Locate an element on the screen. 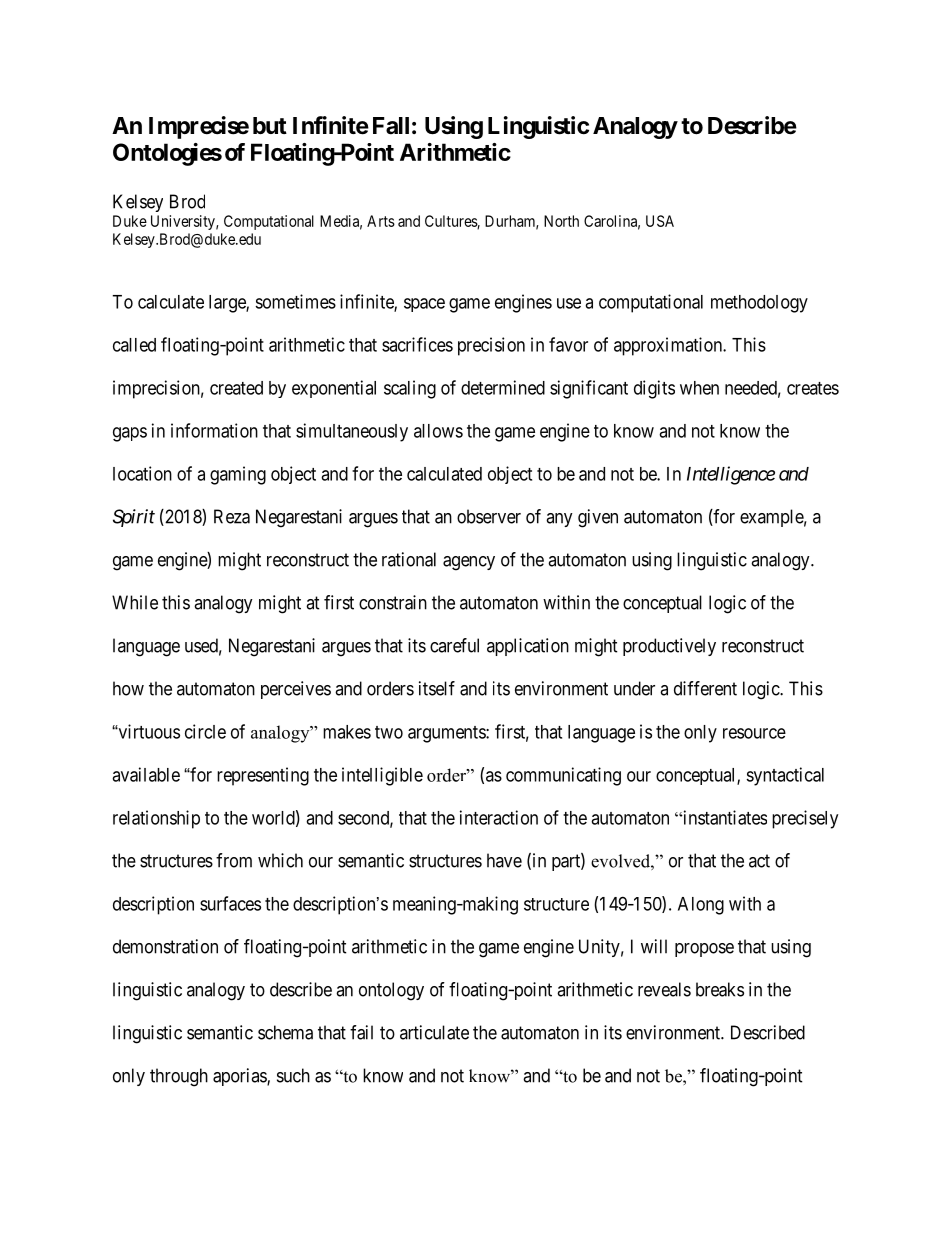 The width and height of the screenshot is (952, 1233). Fall is located at coordinates (391, 126).
